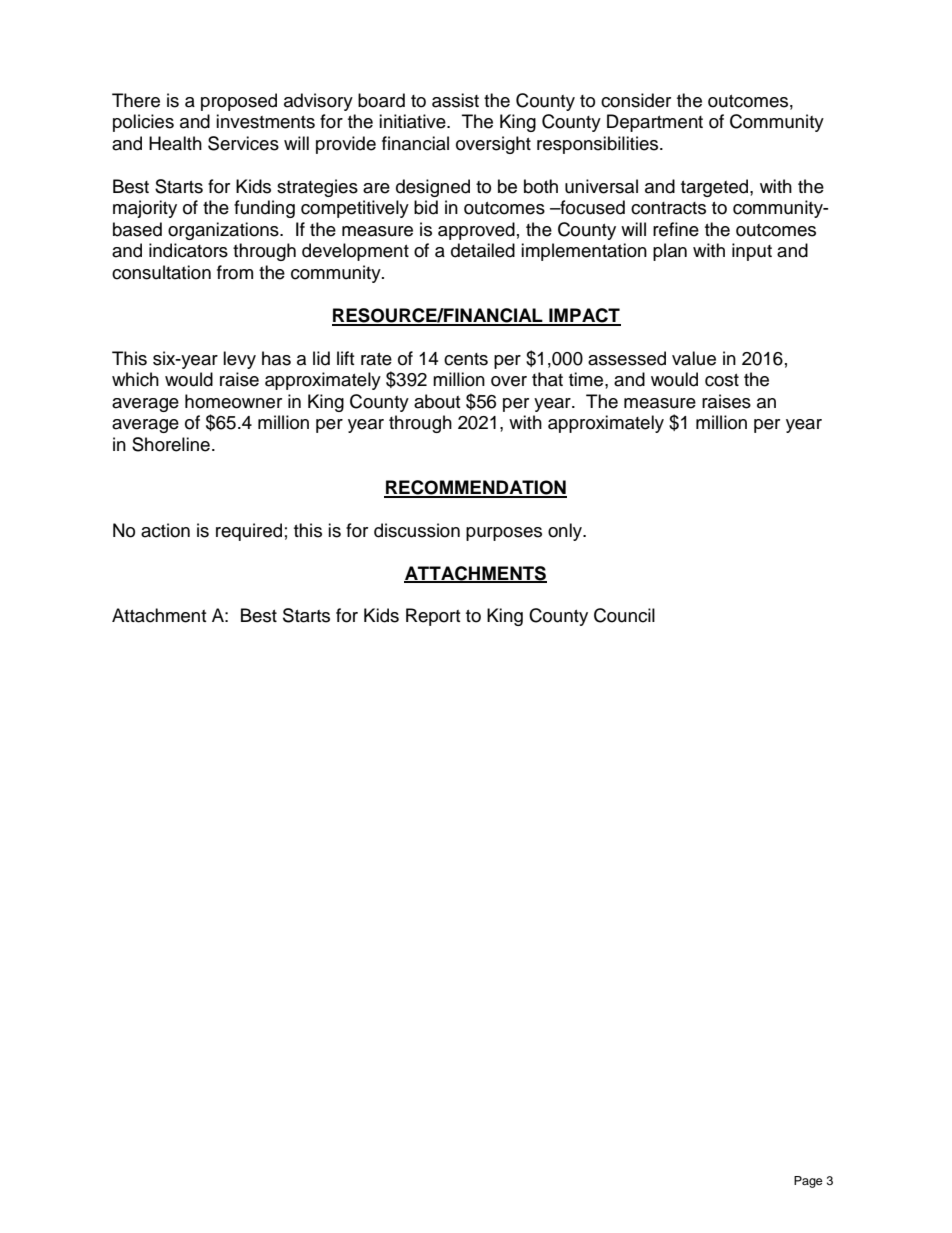  What do you see at coordinates (566, 532) in the screenshot?
I see `only` at bounding box center [566, 532].
